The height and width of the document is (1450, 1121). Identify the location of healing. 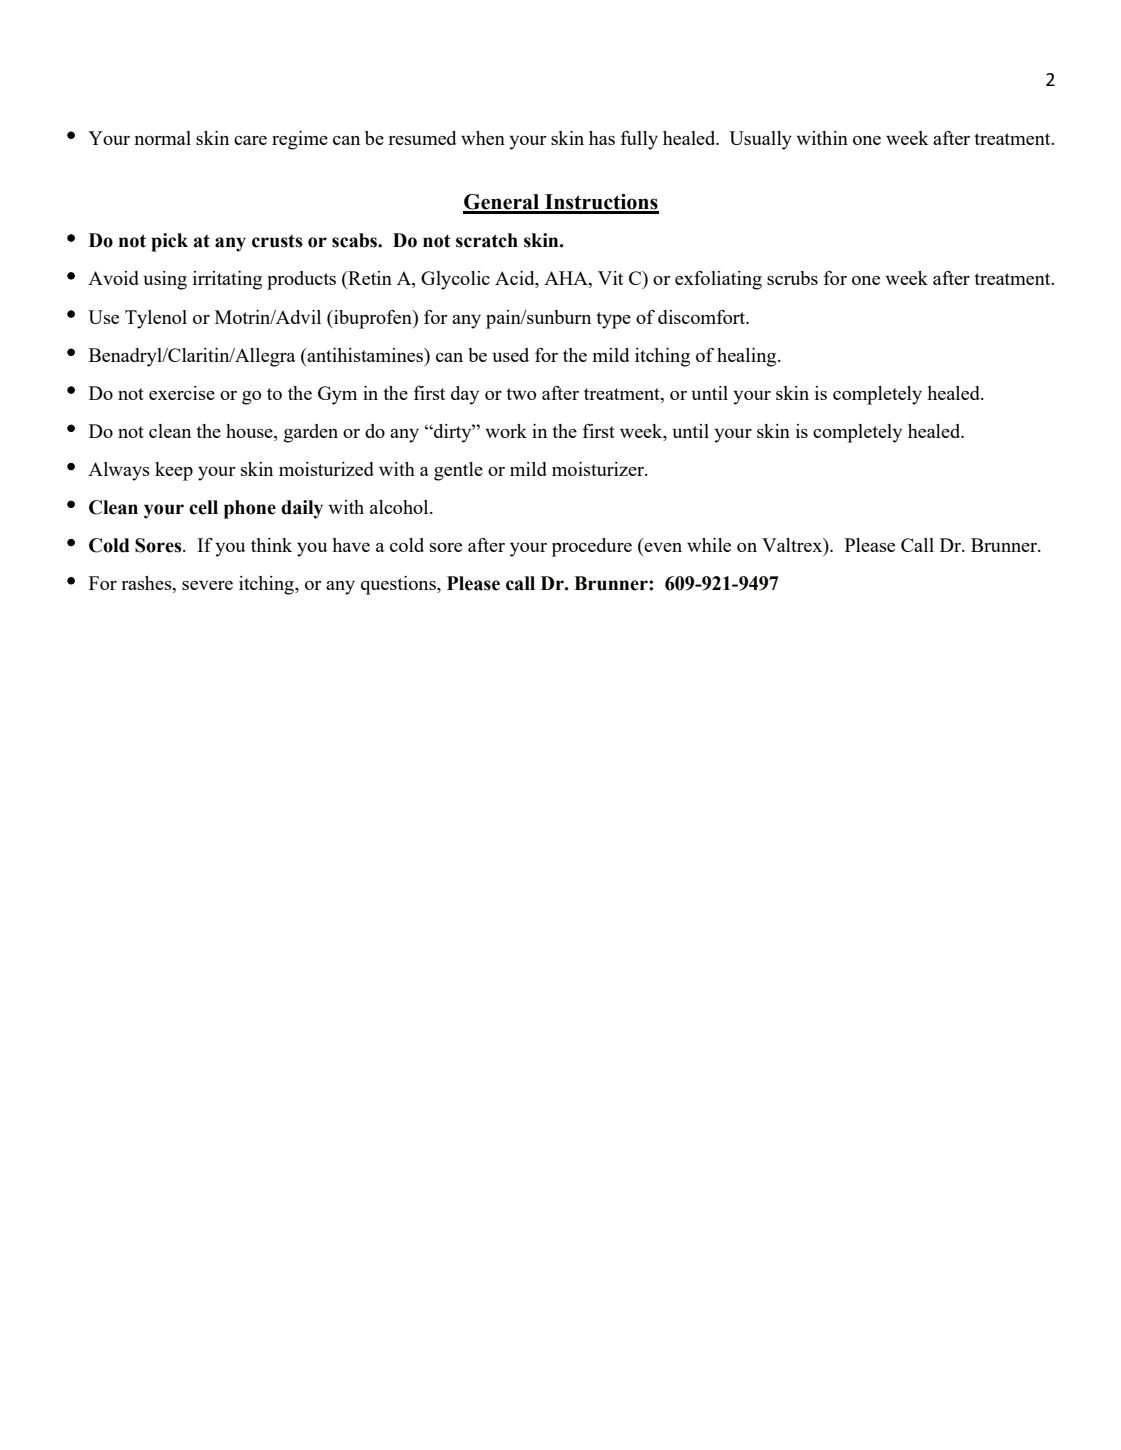
(748, 357).
